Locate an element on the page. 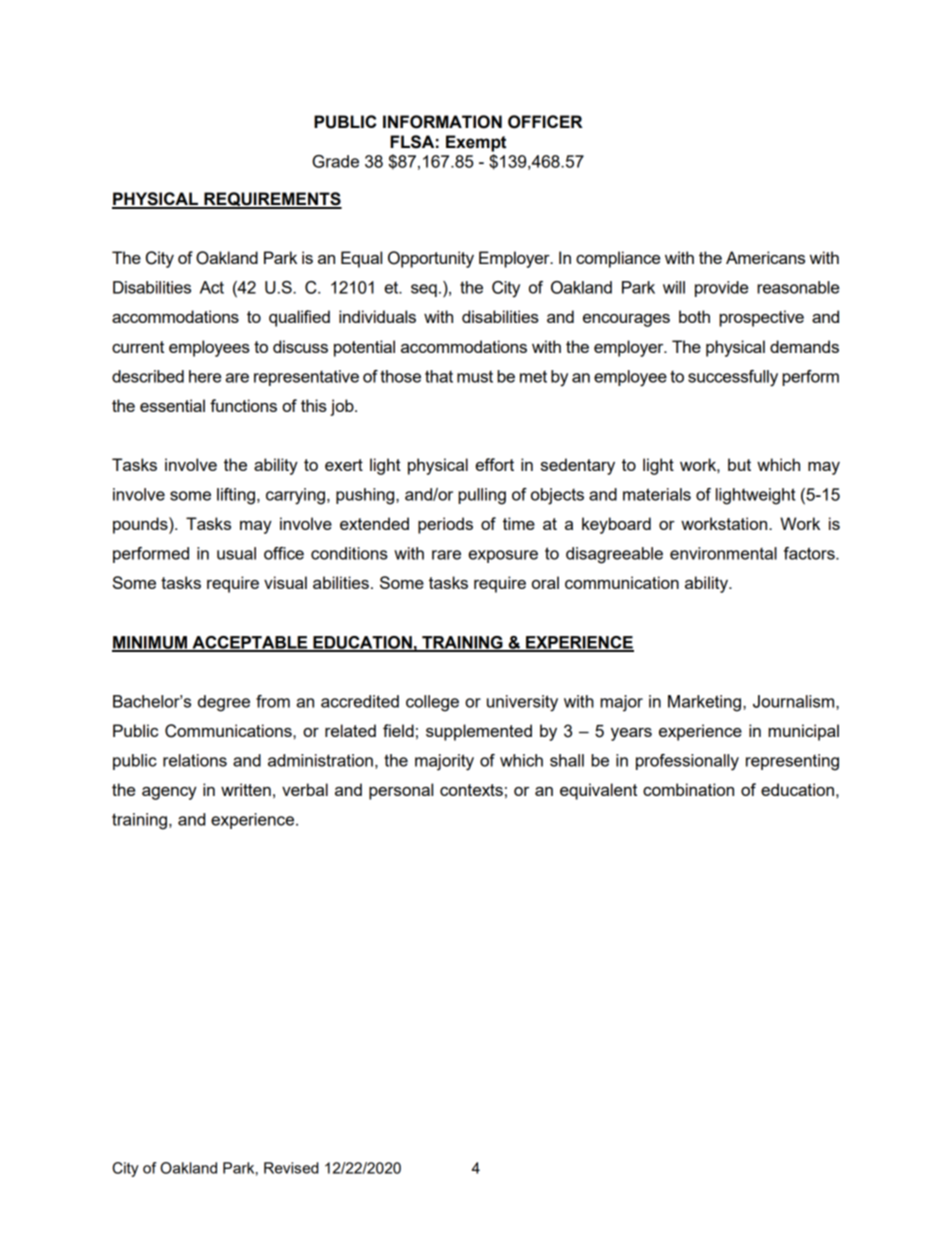 The image size is (952, 1233). Exempt is located at coordinates (476, 143).
